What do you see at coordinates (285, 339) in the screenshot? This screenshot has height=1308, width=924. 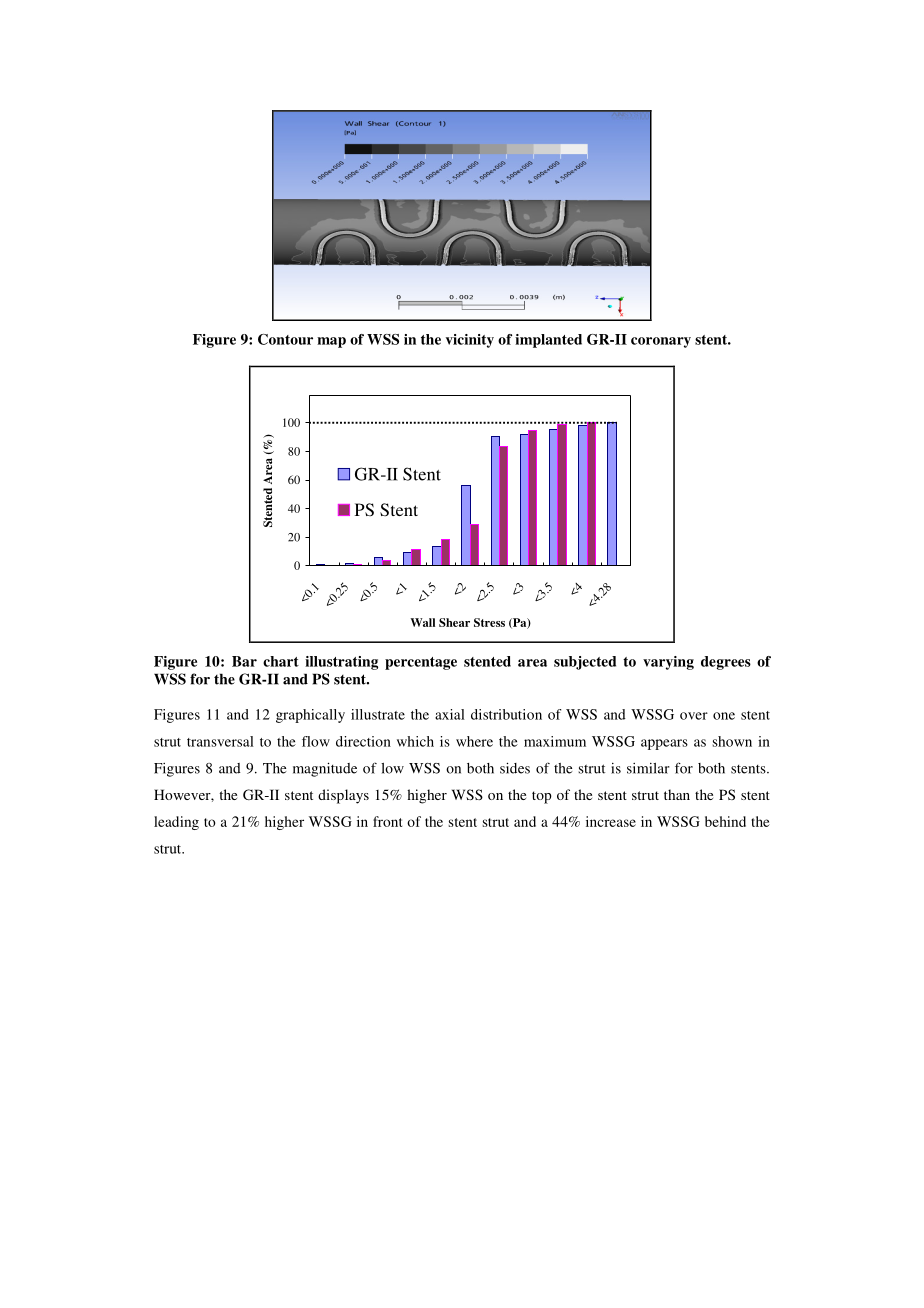 I see `Contour` at bounding box center [285, 339].
